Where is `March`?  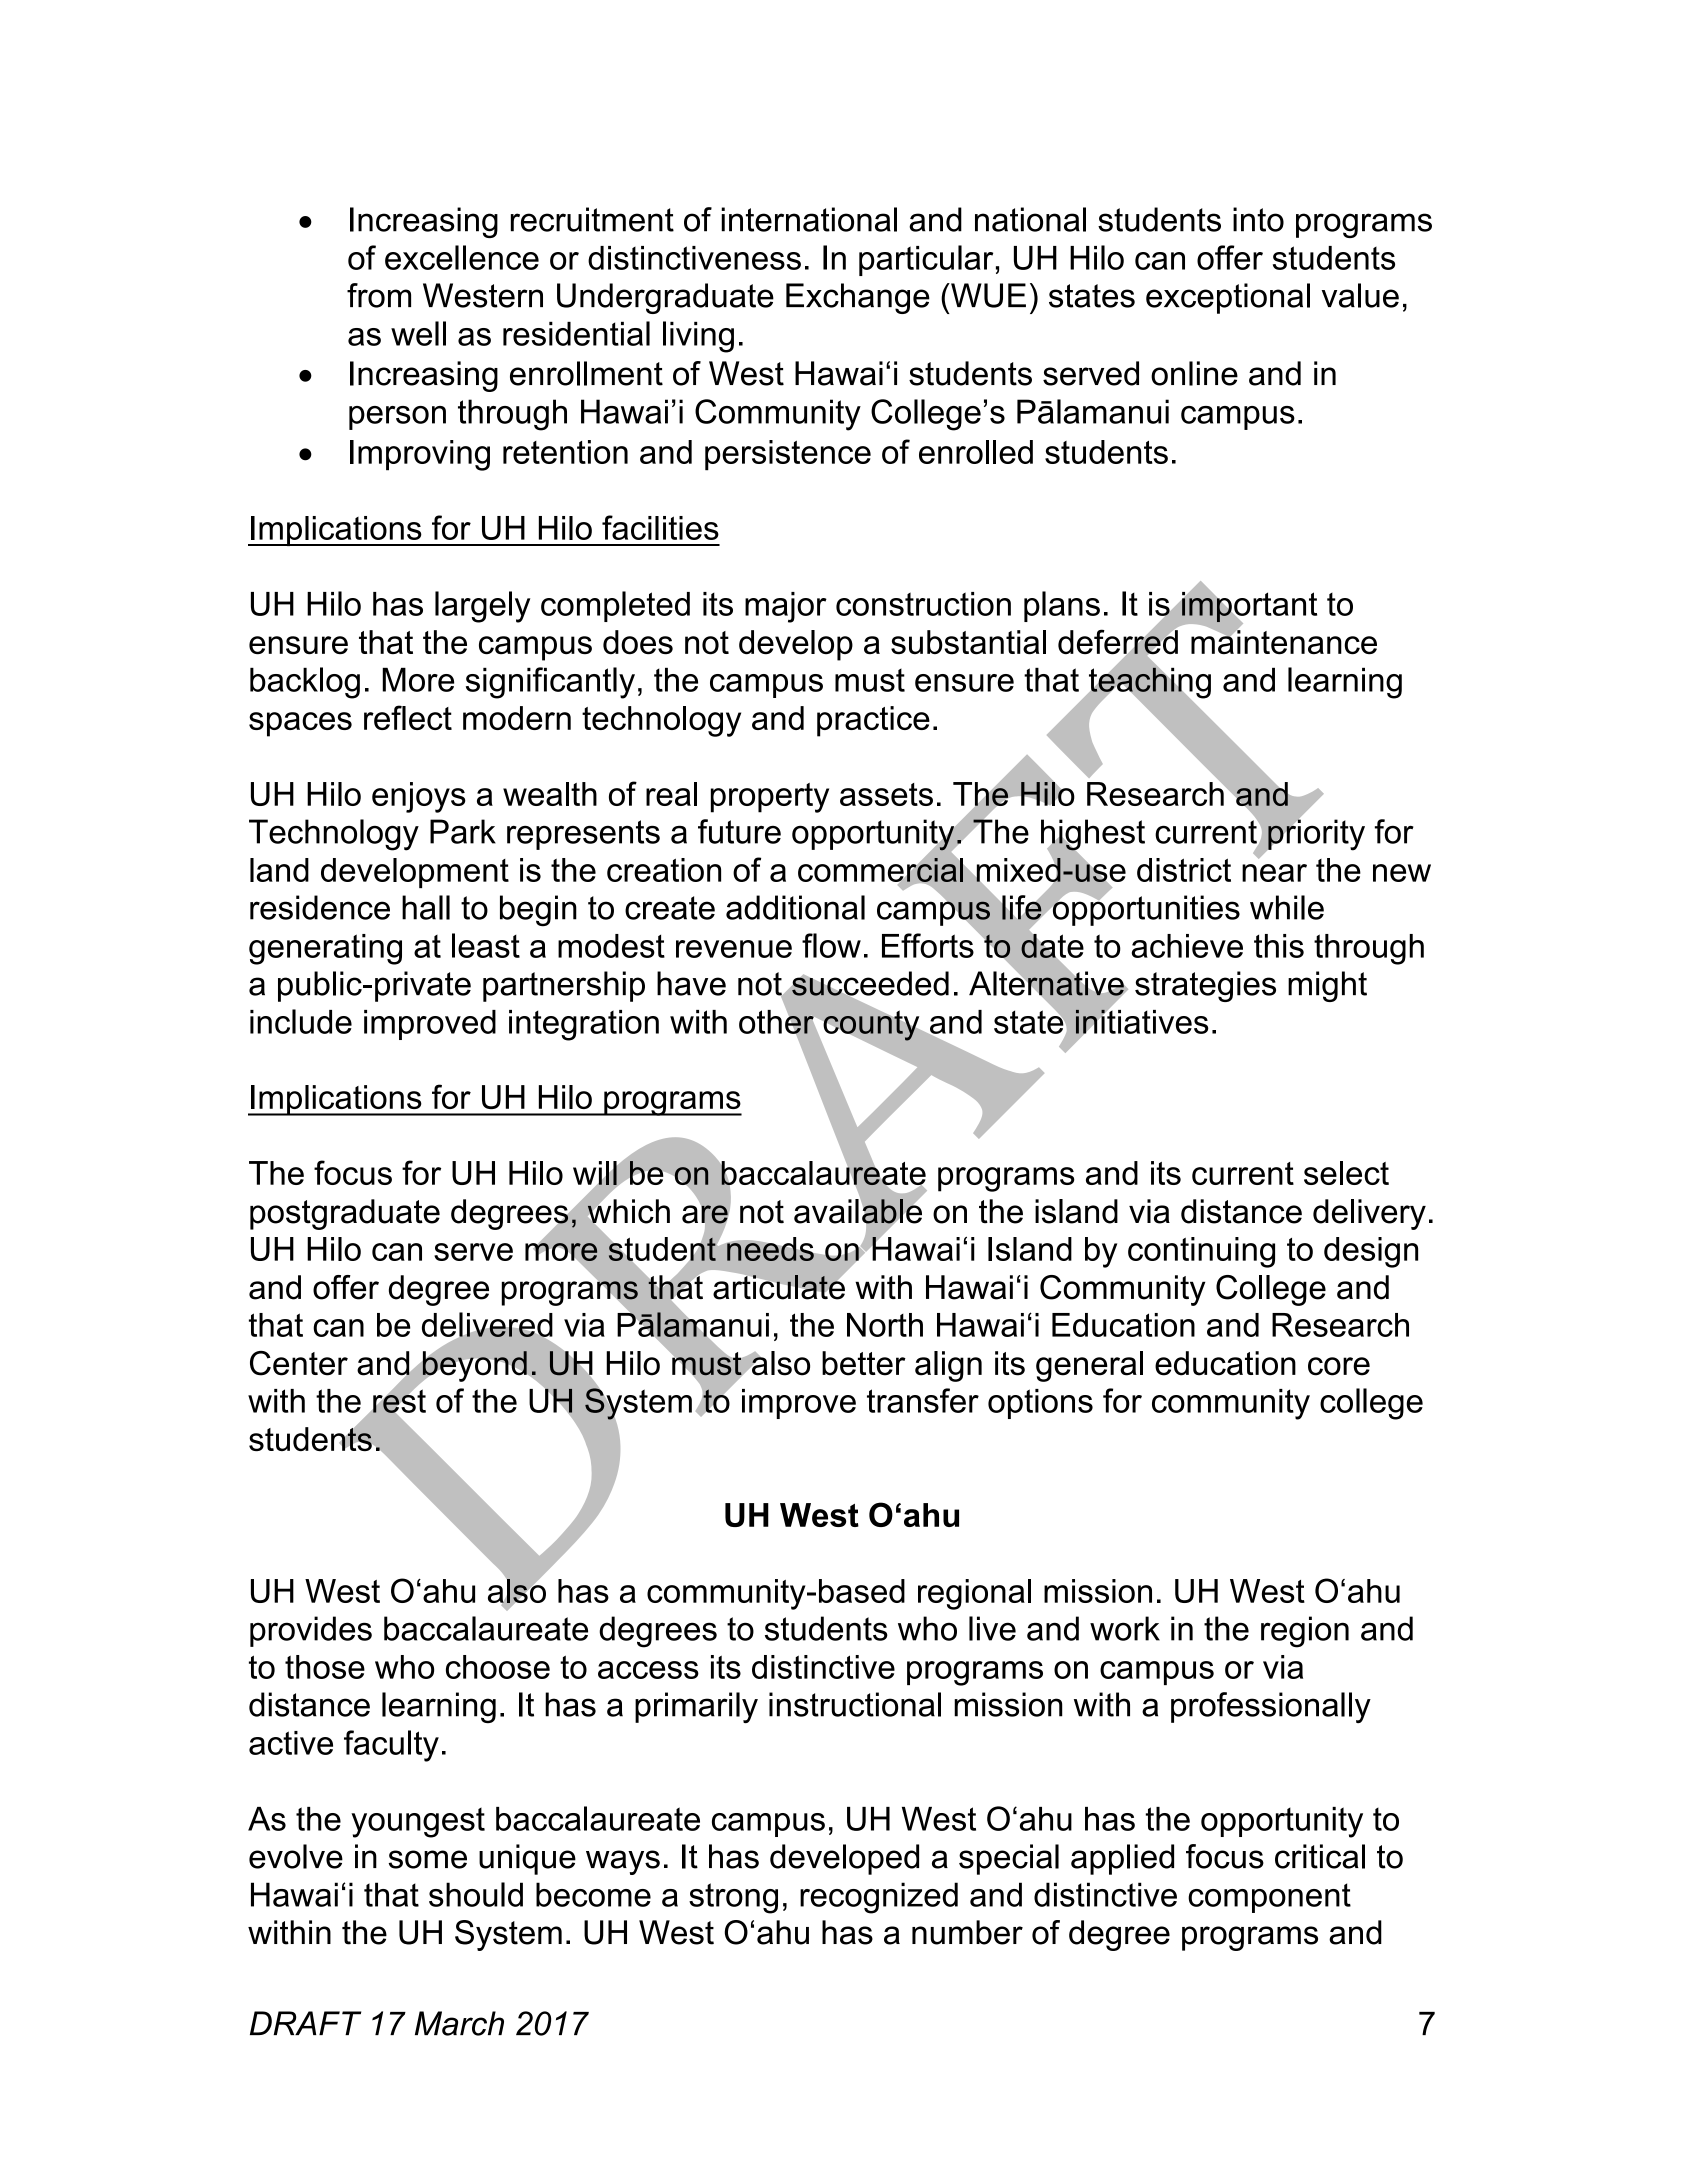
March is located at coordinates (459, 2023).
